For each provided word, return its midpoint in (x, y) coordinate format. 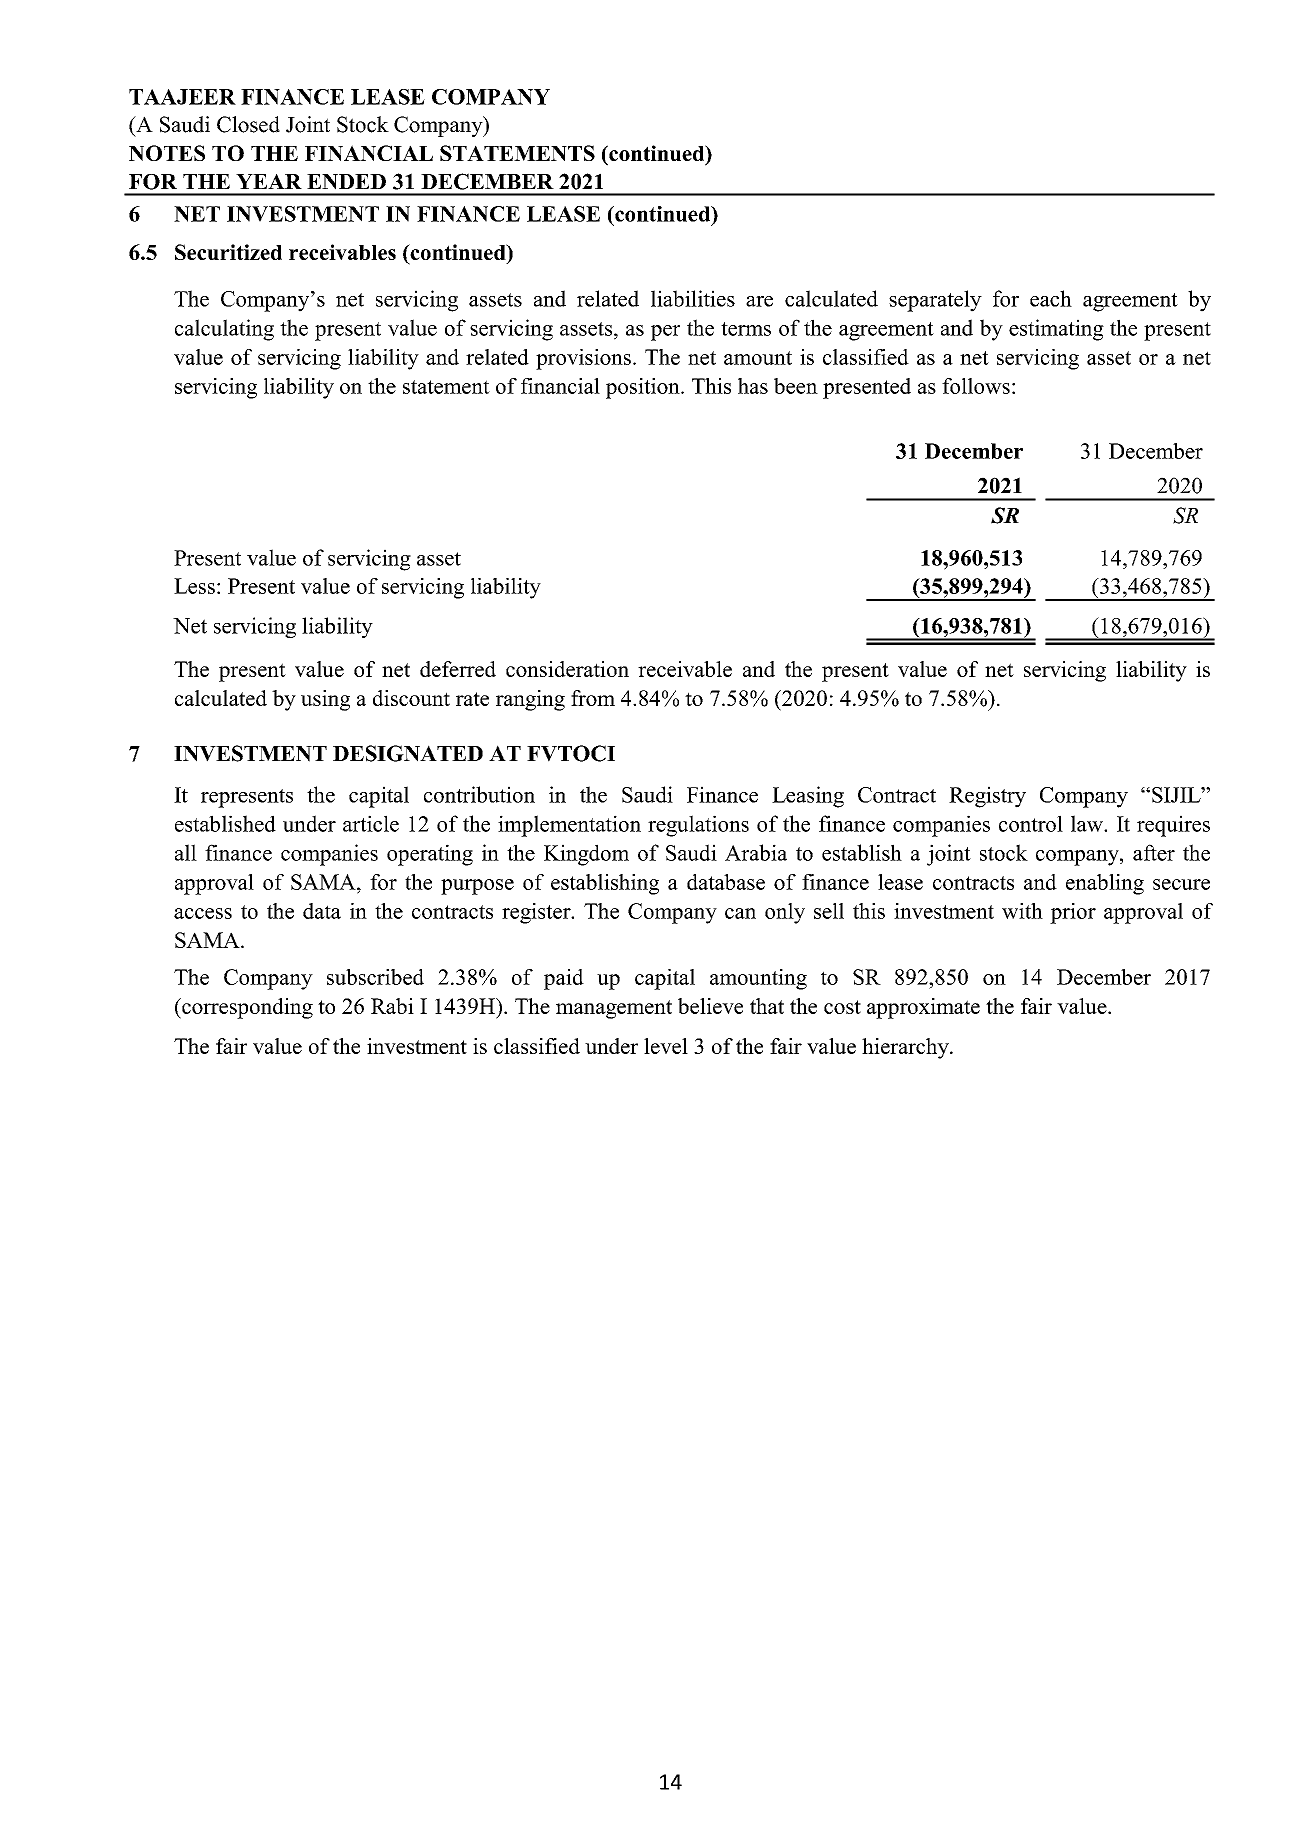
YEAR (269, 181)
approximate (923, 1008)
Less (194, 586)
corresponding (246, 1008)
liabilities (693, 298)
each (1051, 298)
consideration (567, 669)
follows (976, 386)
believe (710, 1006)
